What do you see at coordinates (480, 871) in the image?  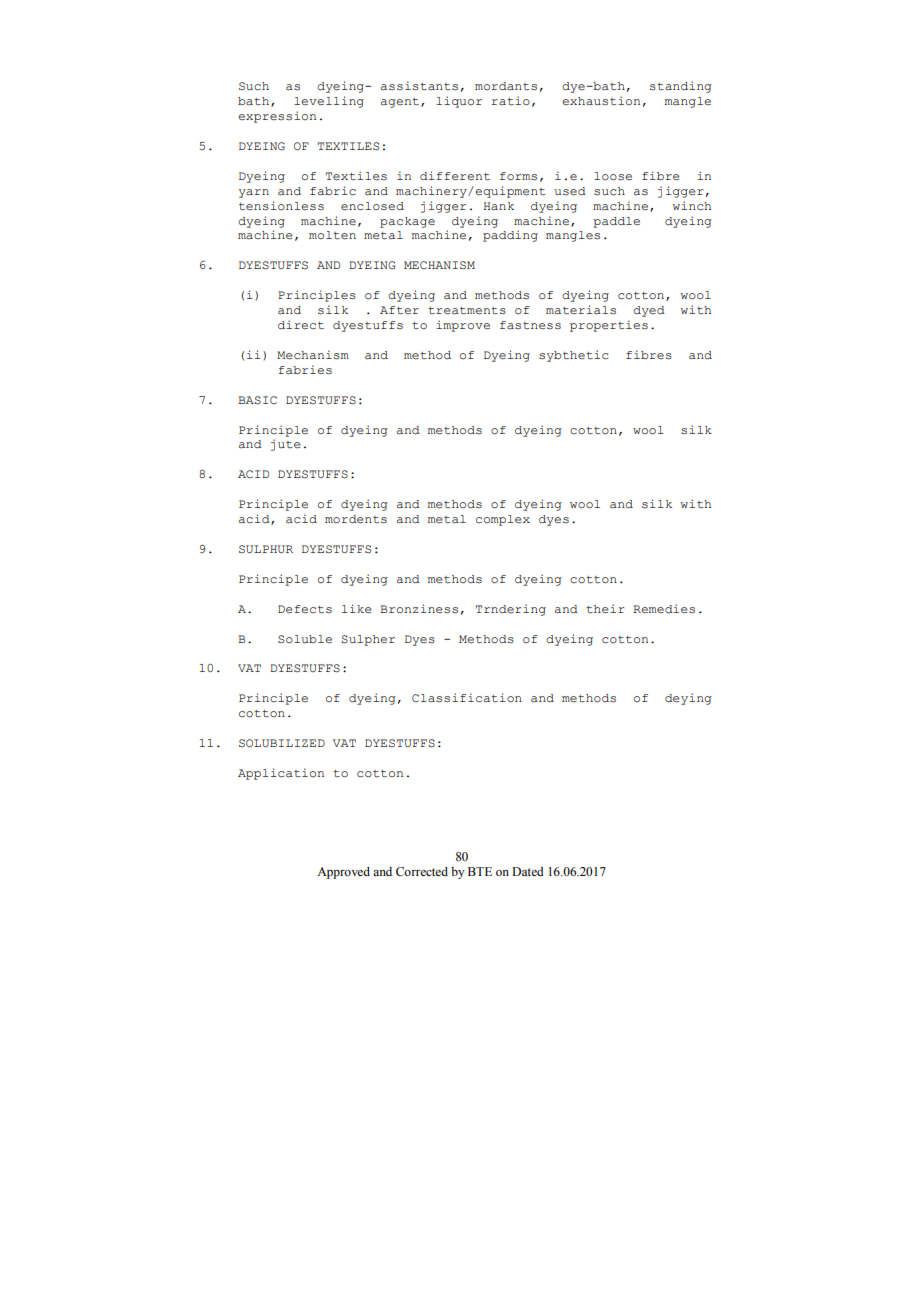 I see `BTE` at bounding box center [480, 871].
